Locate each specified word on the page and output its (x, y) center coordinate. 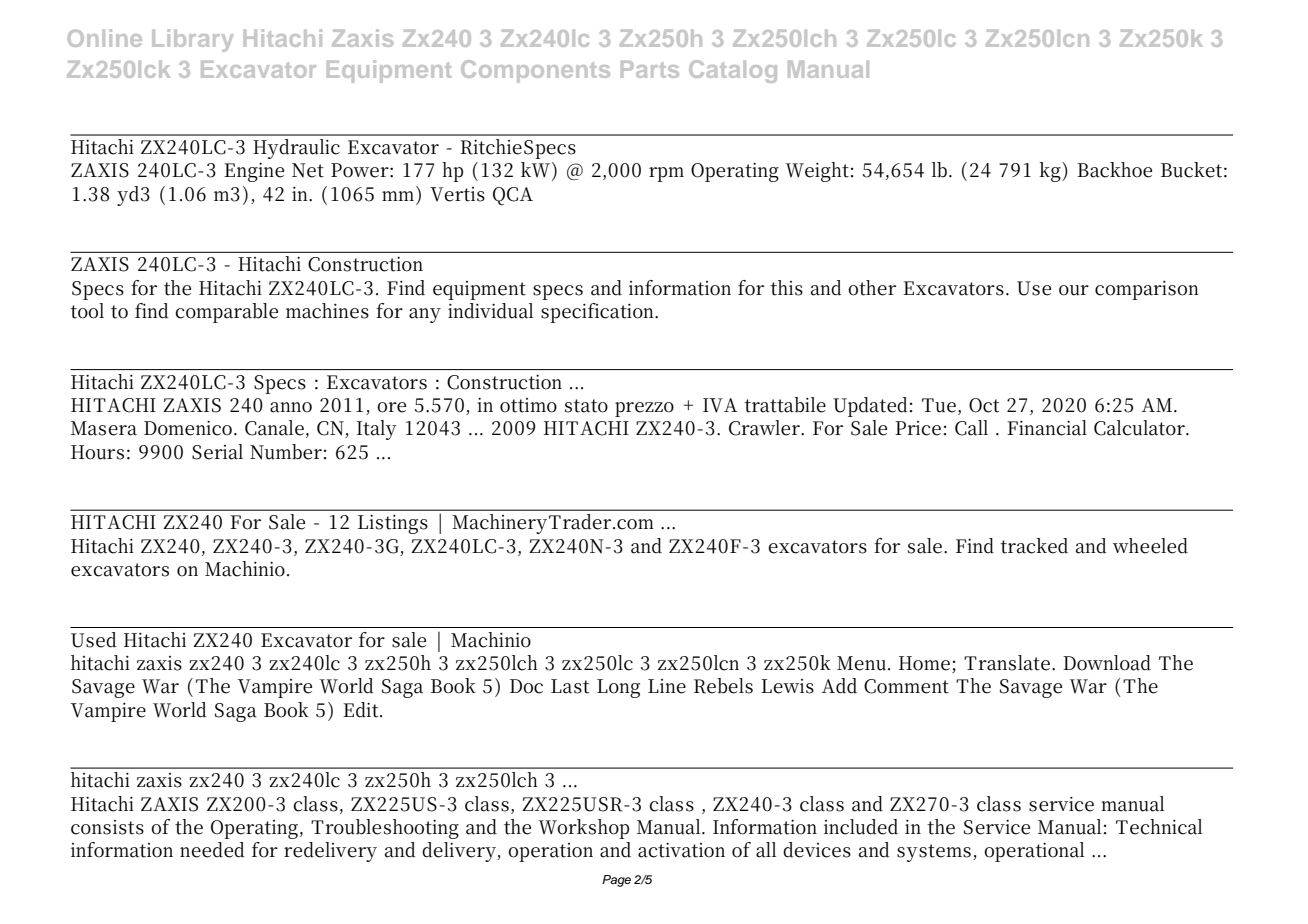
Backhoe (1114, 170)
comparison (1147, 290)
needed (212, 850)
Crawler (765, 428)
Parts (650, 69)
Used (94, 640)
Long (618, 688)
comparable (226, 313)
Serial (217, 452)
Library (192, 40)
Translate (1007, 663)
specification (599, 313)
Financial (1047, 428)
